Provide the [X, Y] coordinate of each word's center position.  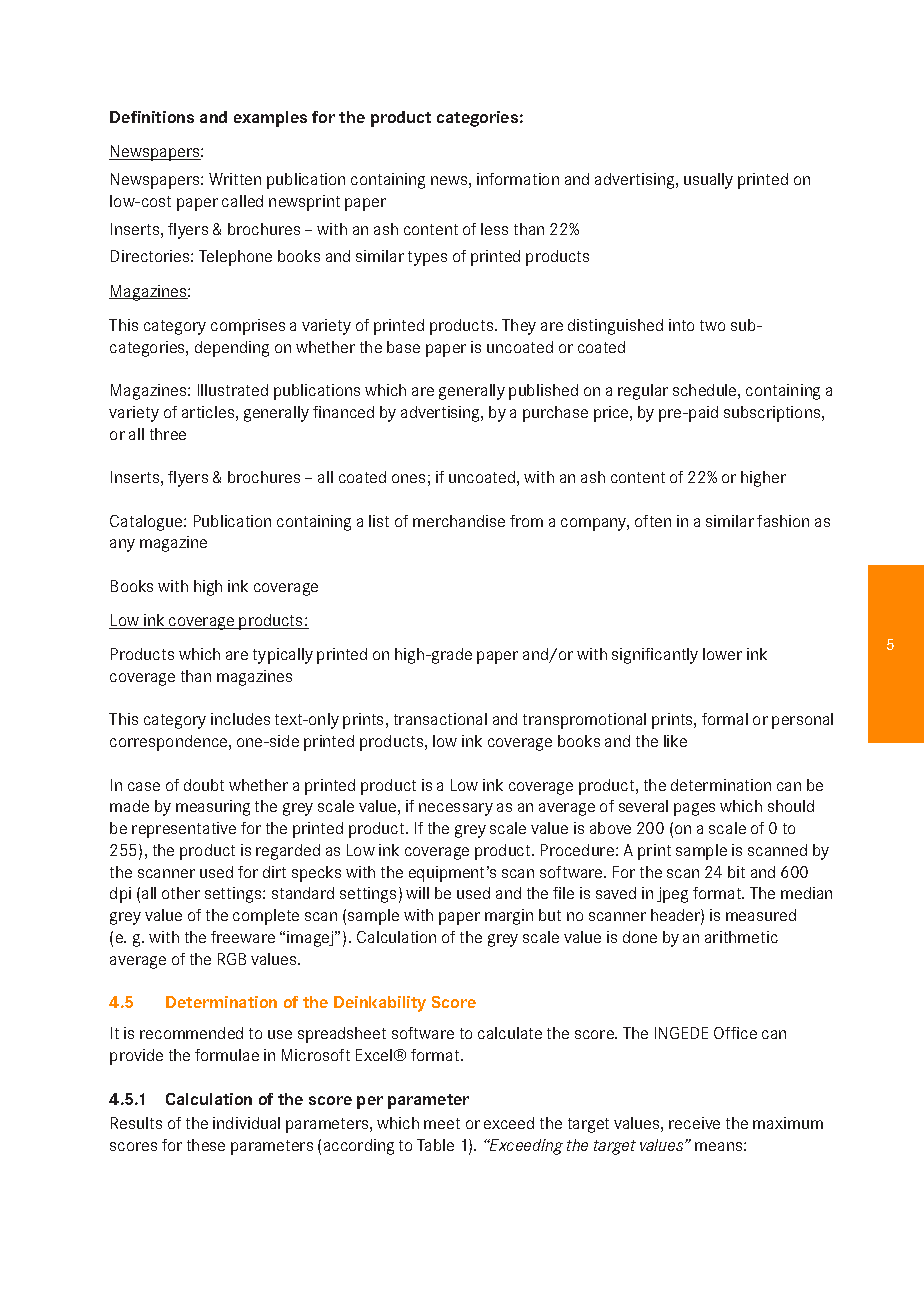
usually [708, 181]
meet [442, 1123]
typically [283, 656]
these [206, 1145]
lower [722, 654]
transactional [440, 719]
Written [235, 179]
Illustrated [233, 390]
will [417, 893]
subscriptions [773, 414]
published [543, 392]
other [181, 893]
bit [736, 872]
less [494, 229]
